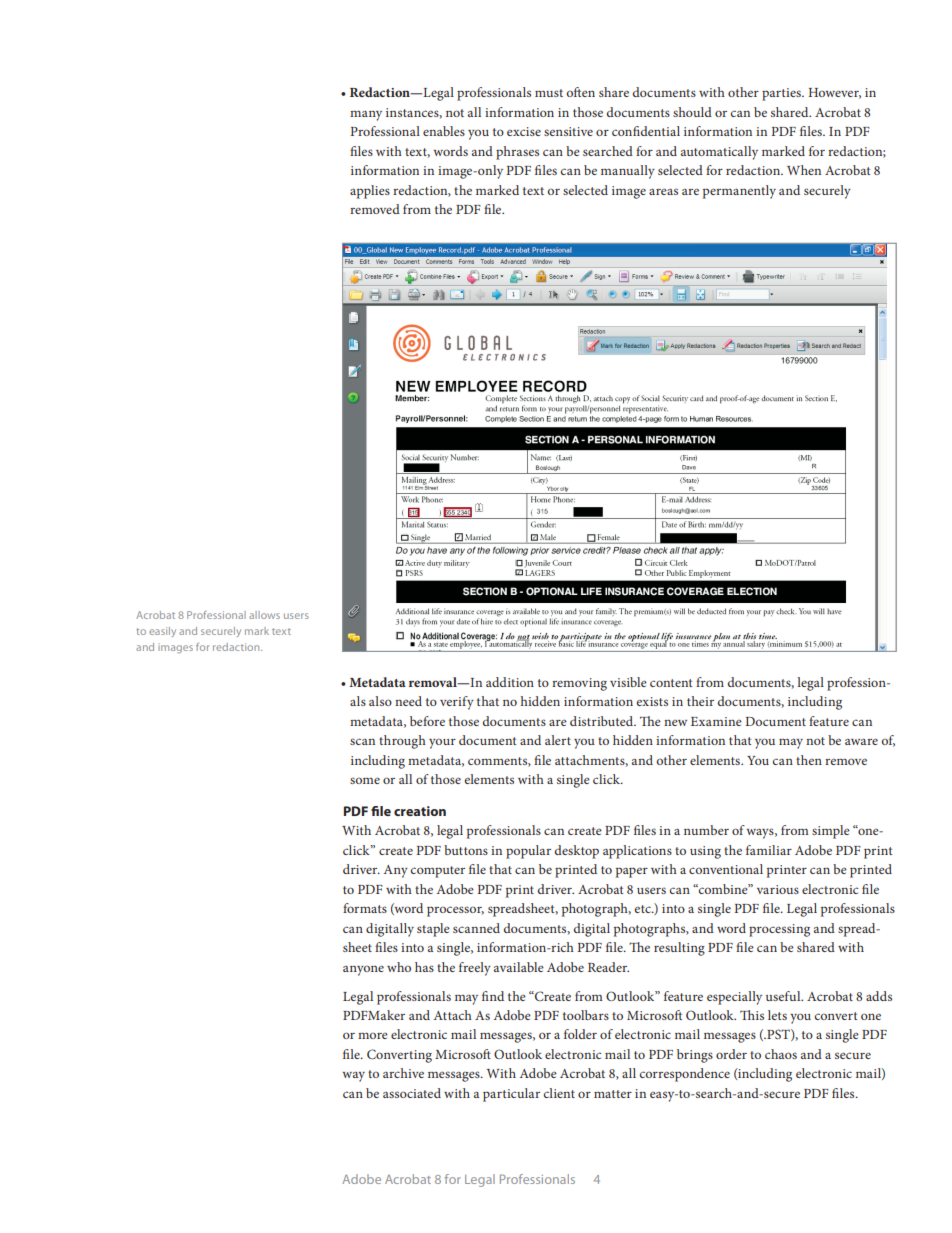  What do you see at coordinates (781, 1054) in the page?
I see `chaos` at bounding box center [781, 1054].
